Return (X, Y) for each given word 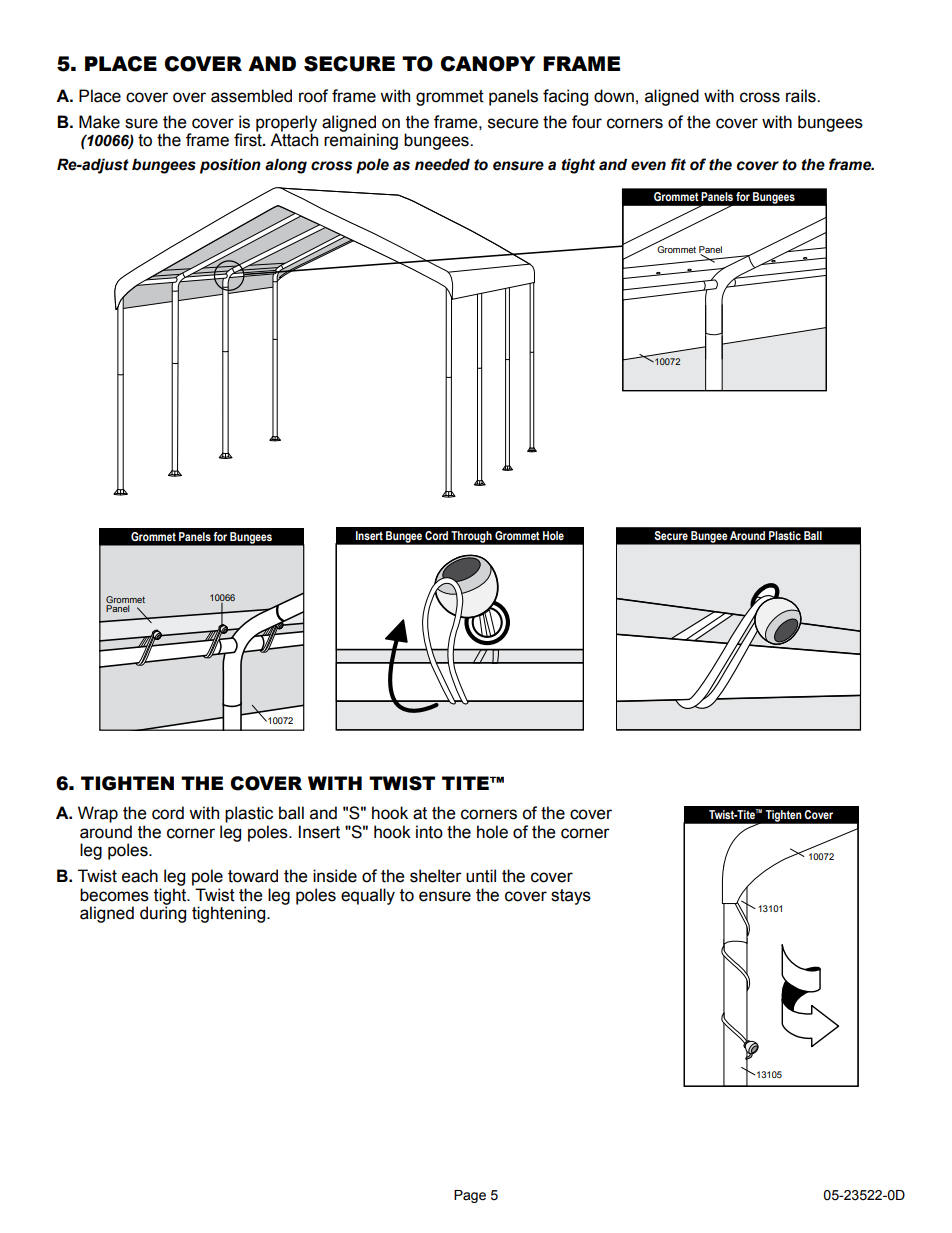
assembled (251, 96)
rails (802, 96)
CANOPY (488, 64)
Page (470, 1196)
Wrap (98, 814)
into (429, 832)
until (481, 876)
